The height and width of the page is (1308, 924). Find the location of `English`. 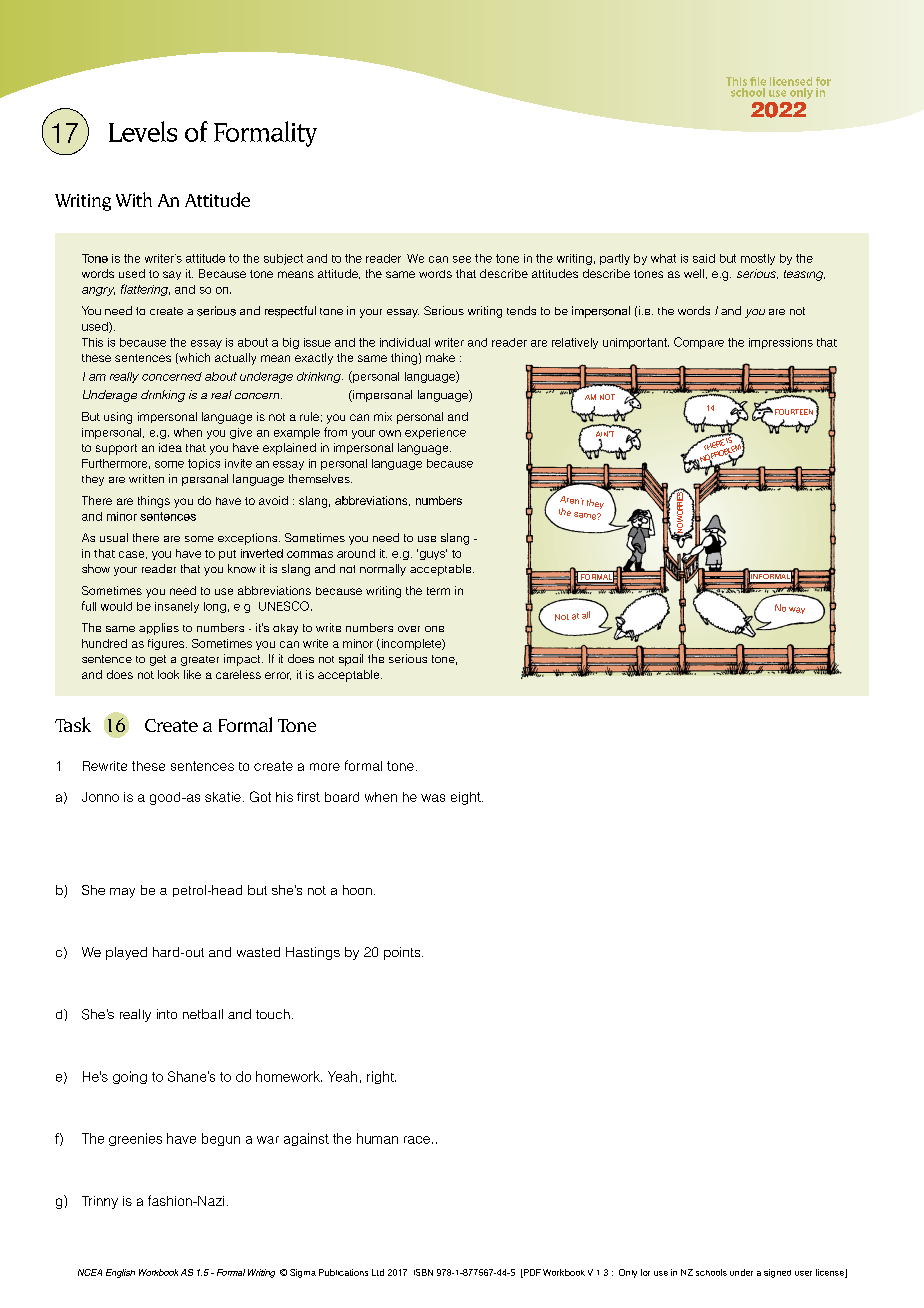

English is located at coordinates (120, 1273).
